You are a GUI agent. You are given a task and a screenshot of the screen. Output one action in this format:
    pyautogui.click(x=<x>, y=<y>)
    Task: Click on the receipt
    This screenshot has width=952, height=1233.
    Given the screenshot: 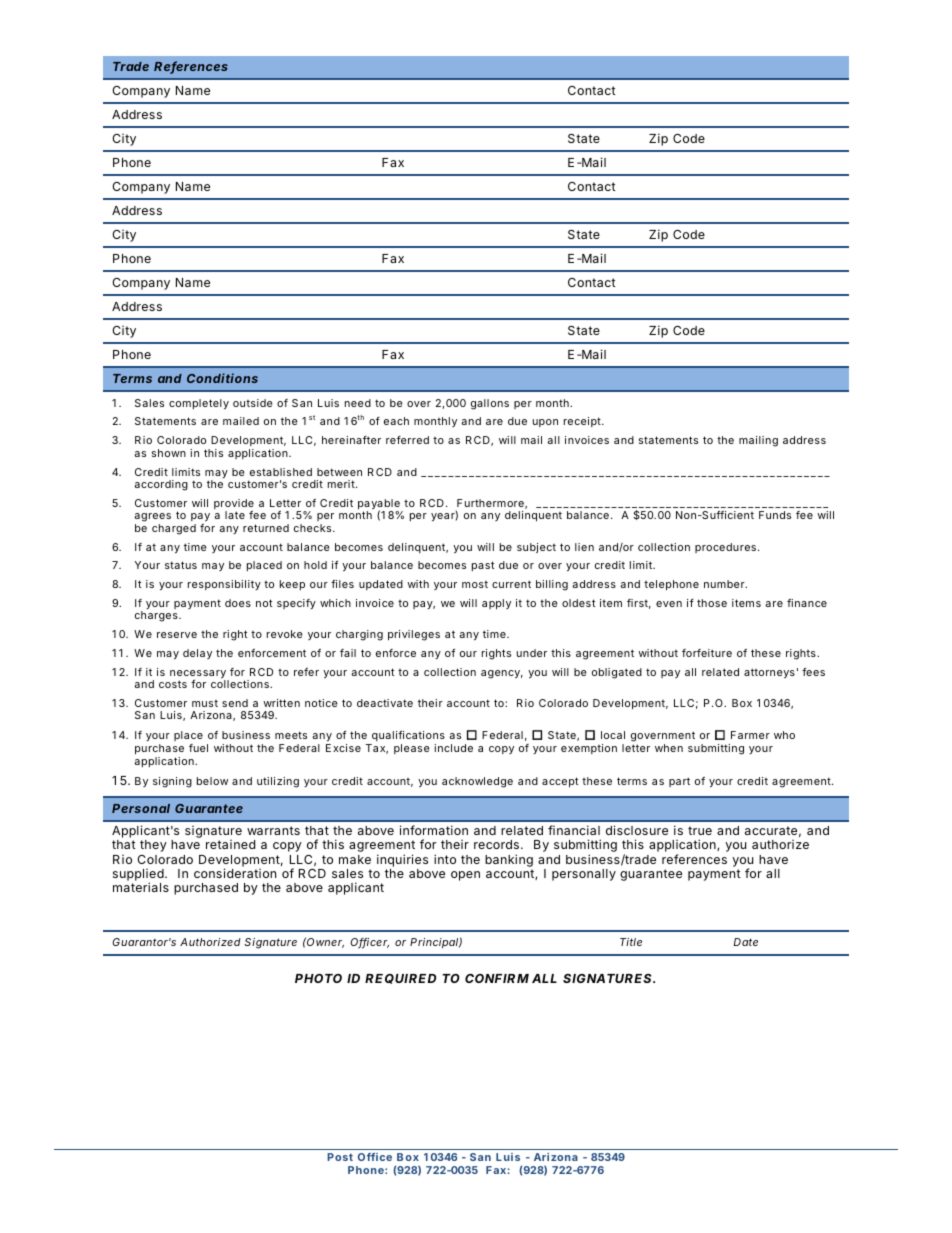 What is the action you would take?
    pyautogui.click(x=583, y=422)
